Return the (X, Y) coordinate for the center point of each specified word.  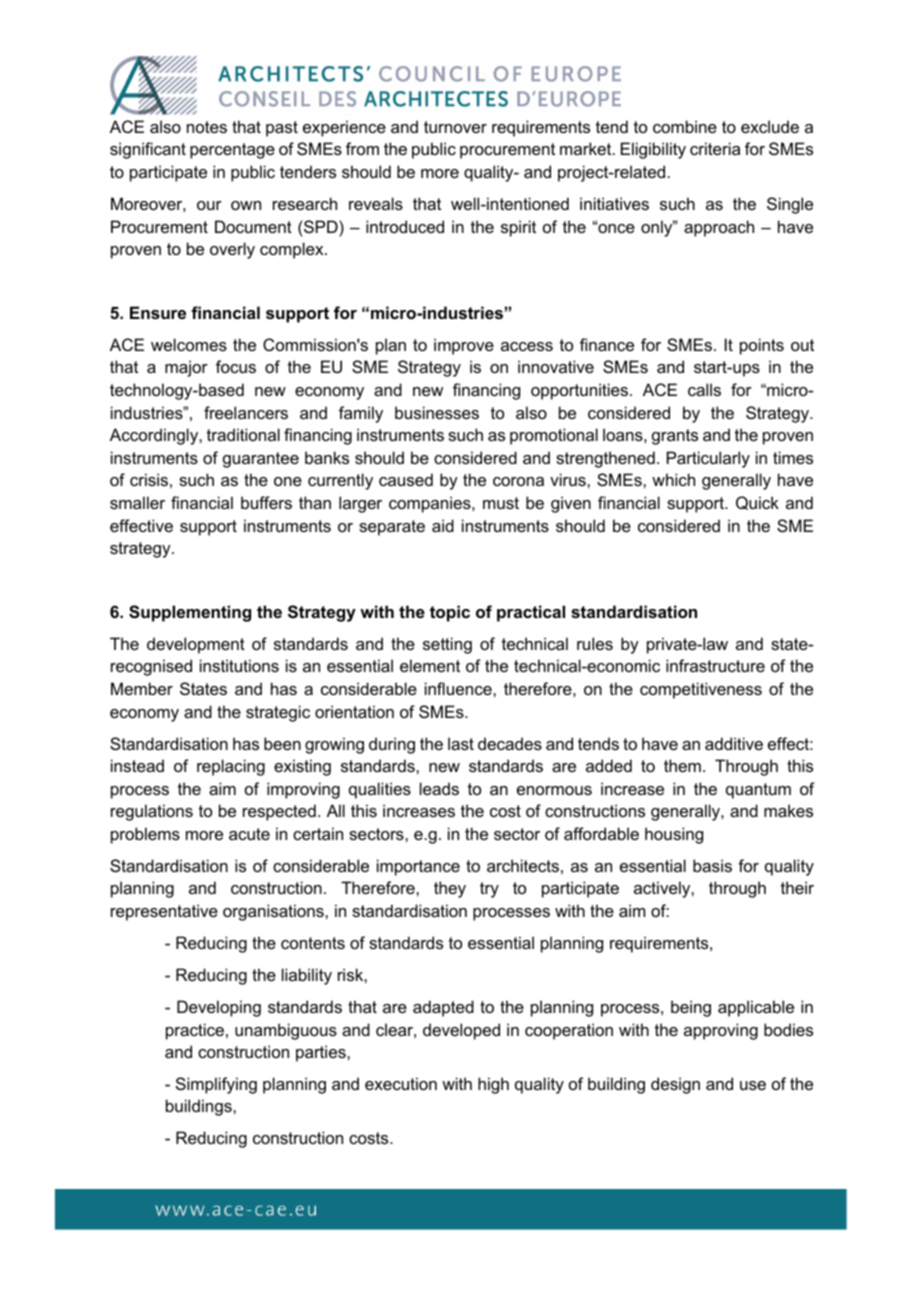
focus (236, 366)
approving (721, 1031)
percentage (232, 151)
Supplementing (190, 613)
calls (704, 389)
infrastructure (715, 665)
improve (464, 346)
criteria (715, 148)
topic (450, 613)
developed (461, 1031)
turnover (455, 127)
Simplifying (216, 1085)
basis (712, 865)
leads (439, 788)
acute (249, 834)
